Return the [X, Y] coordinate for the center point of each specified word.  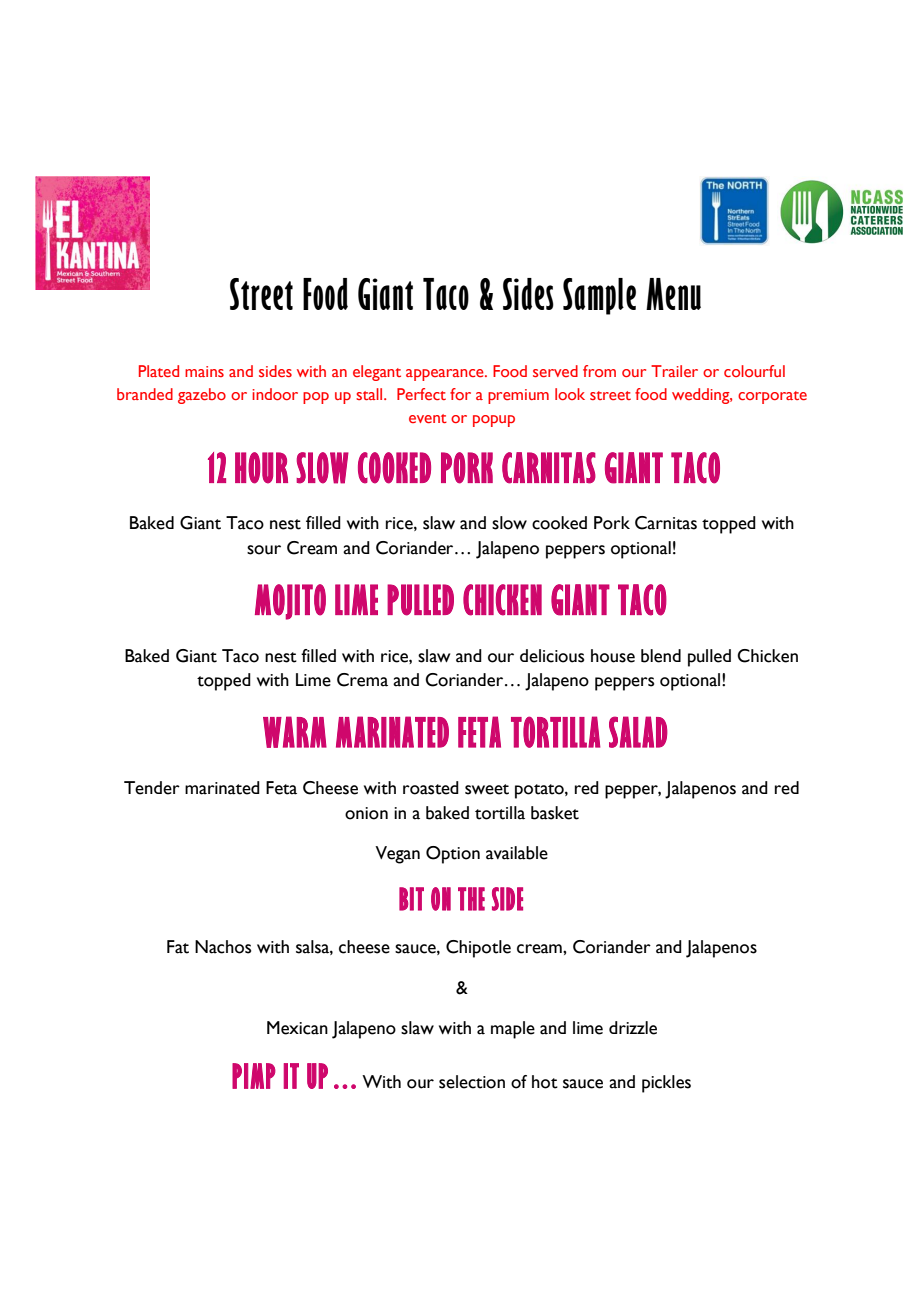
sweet [487, 789]
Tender [152, 788]
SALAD [638, 732]
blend [661, 656]
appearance [446, 375]
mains [204, 371]
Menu [673, 294]
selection [472, 1082]
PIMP [254, 1076]
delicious [552, 656]
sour [264, 550]
